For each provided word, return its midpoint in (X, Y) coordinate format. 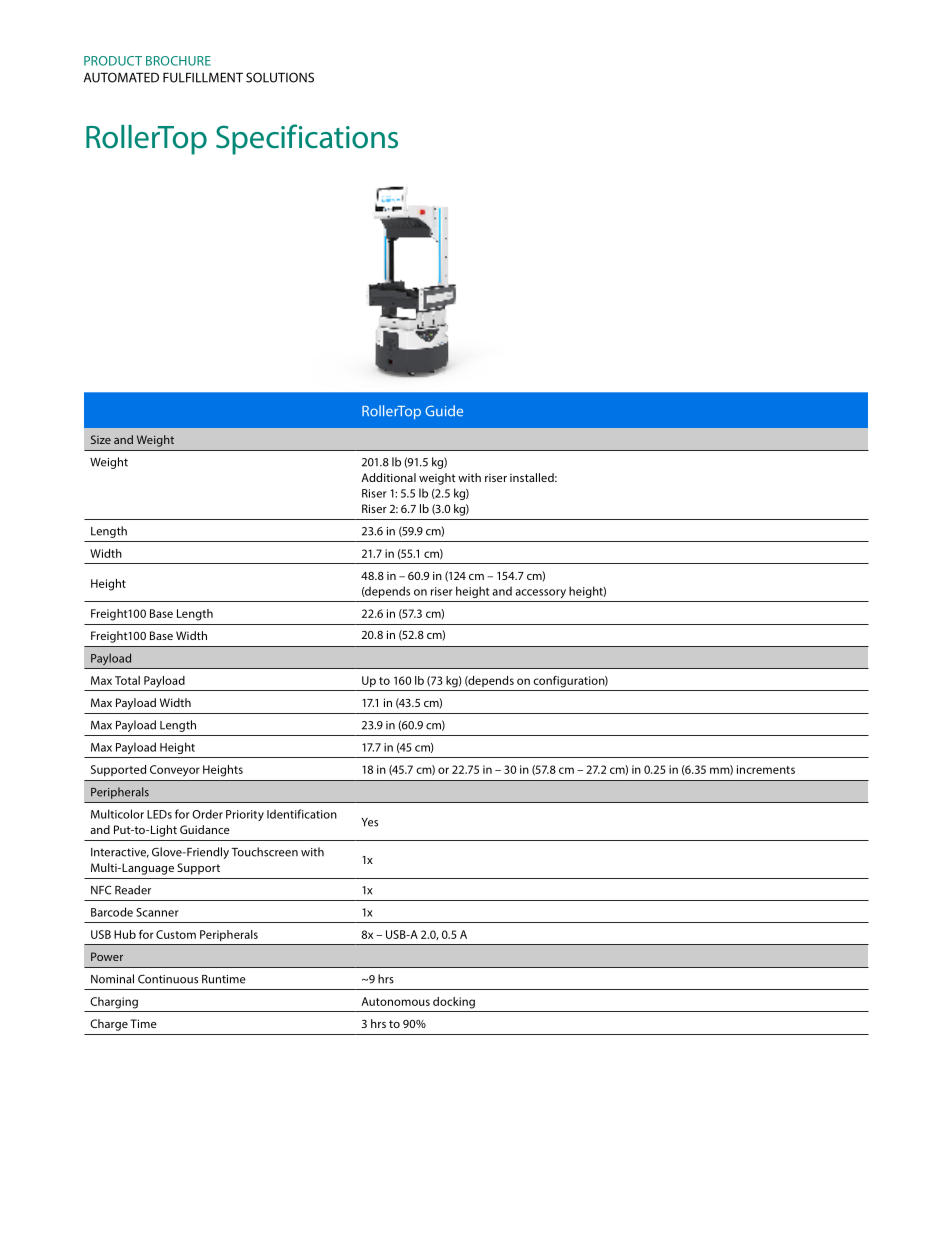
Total (127, 680)
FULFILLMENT (203, 77)
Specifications (307, 139)
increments (766, 769)
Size (101, 439)
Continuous (168, 979)
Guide (444, 411)
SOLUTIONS (280, 77)
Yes (369, 822)
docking (454, 1003)
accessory (540, 593)
